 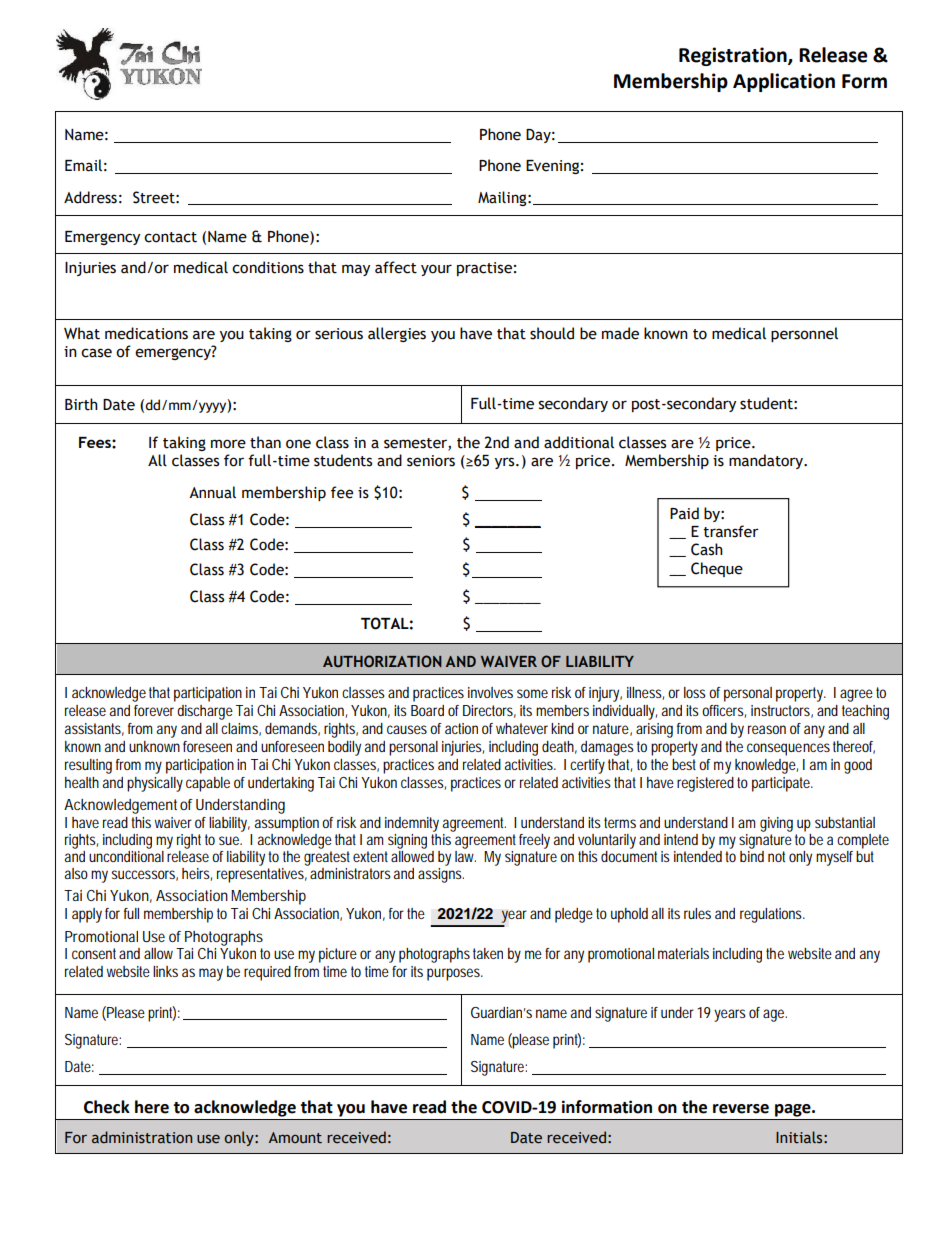 What do you see at coordinates (784, 82) in the screenshot?
I see `Application` at bounding box center [784, 82].
